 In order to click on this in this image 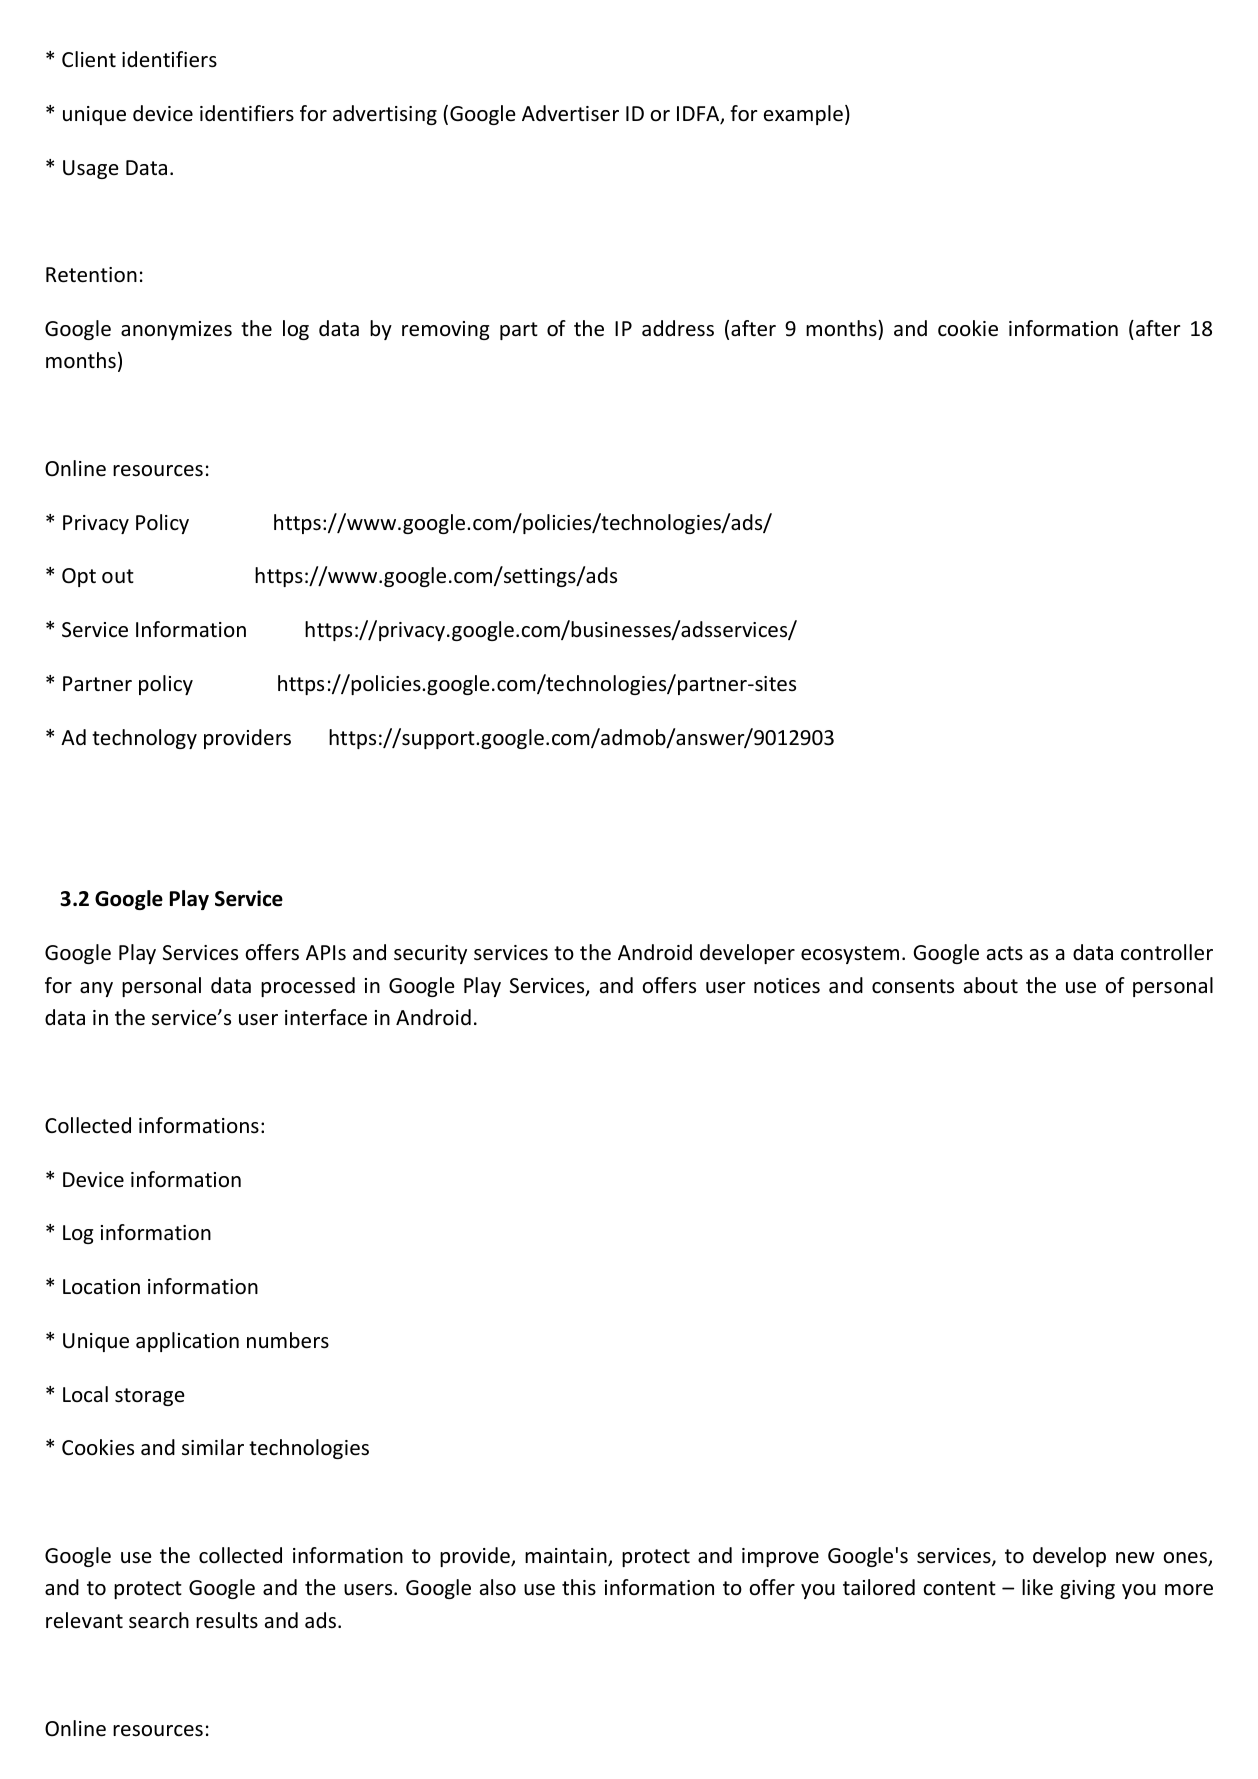, I will do `click(579, 1587)`.
